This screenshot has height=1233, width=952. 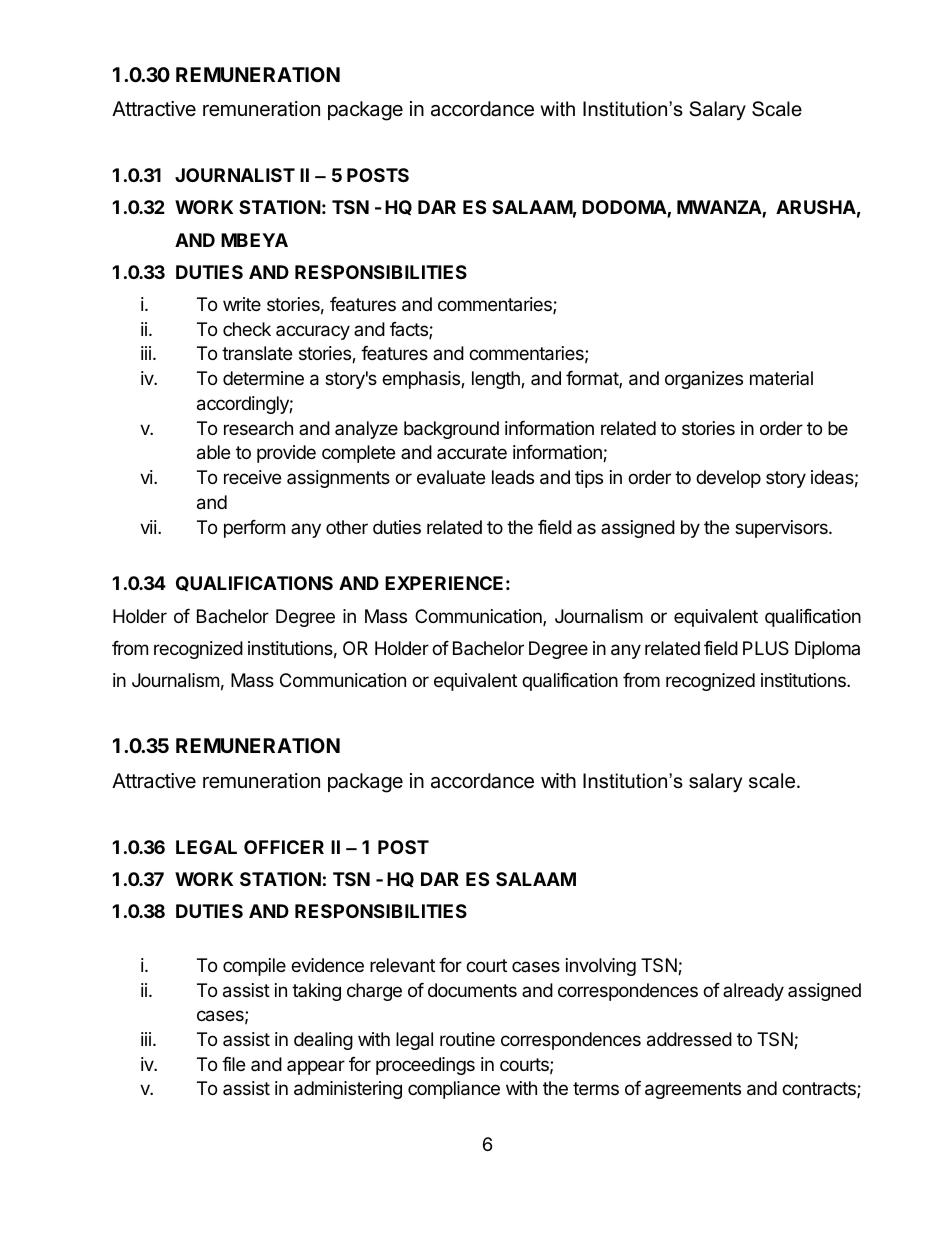 I want to click on file, so click(x=233, y=1064).
